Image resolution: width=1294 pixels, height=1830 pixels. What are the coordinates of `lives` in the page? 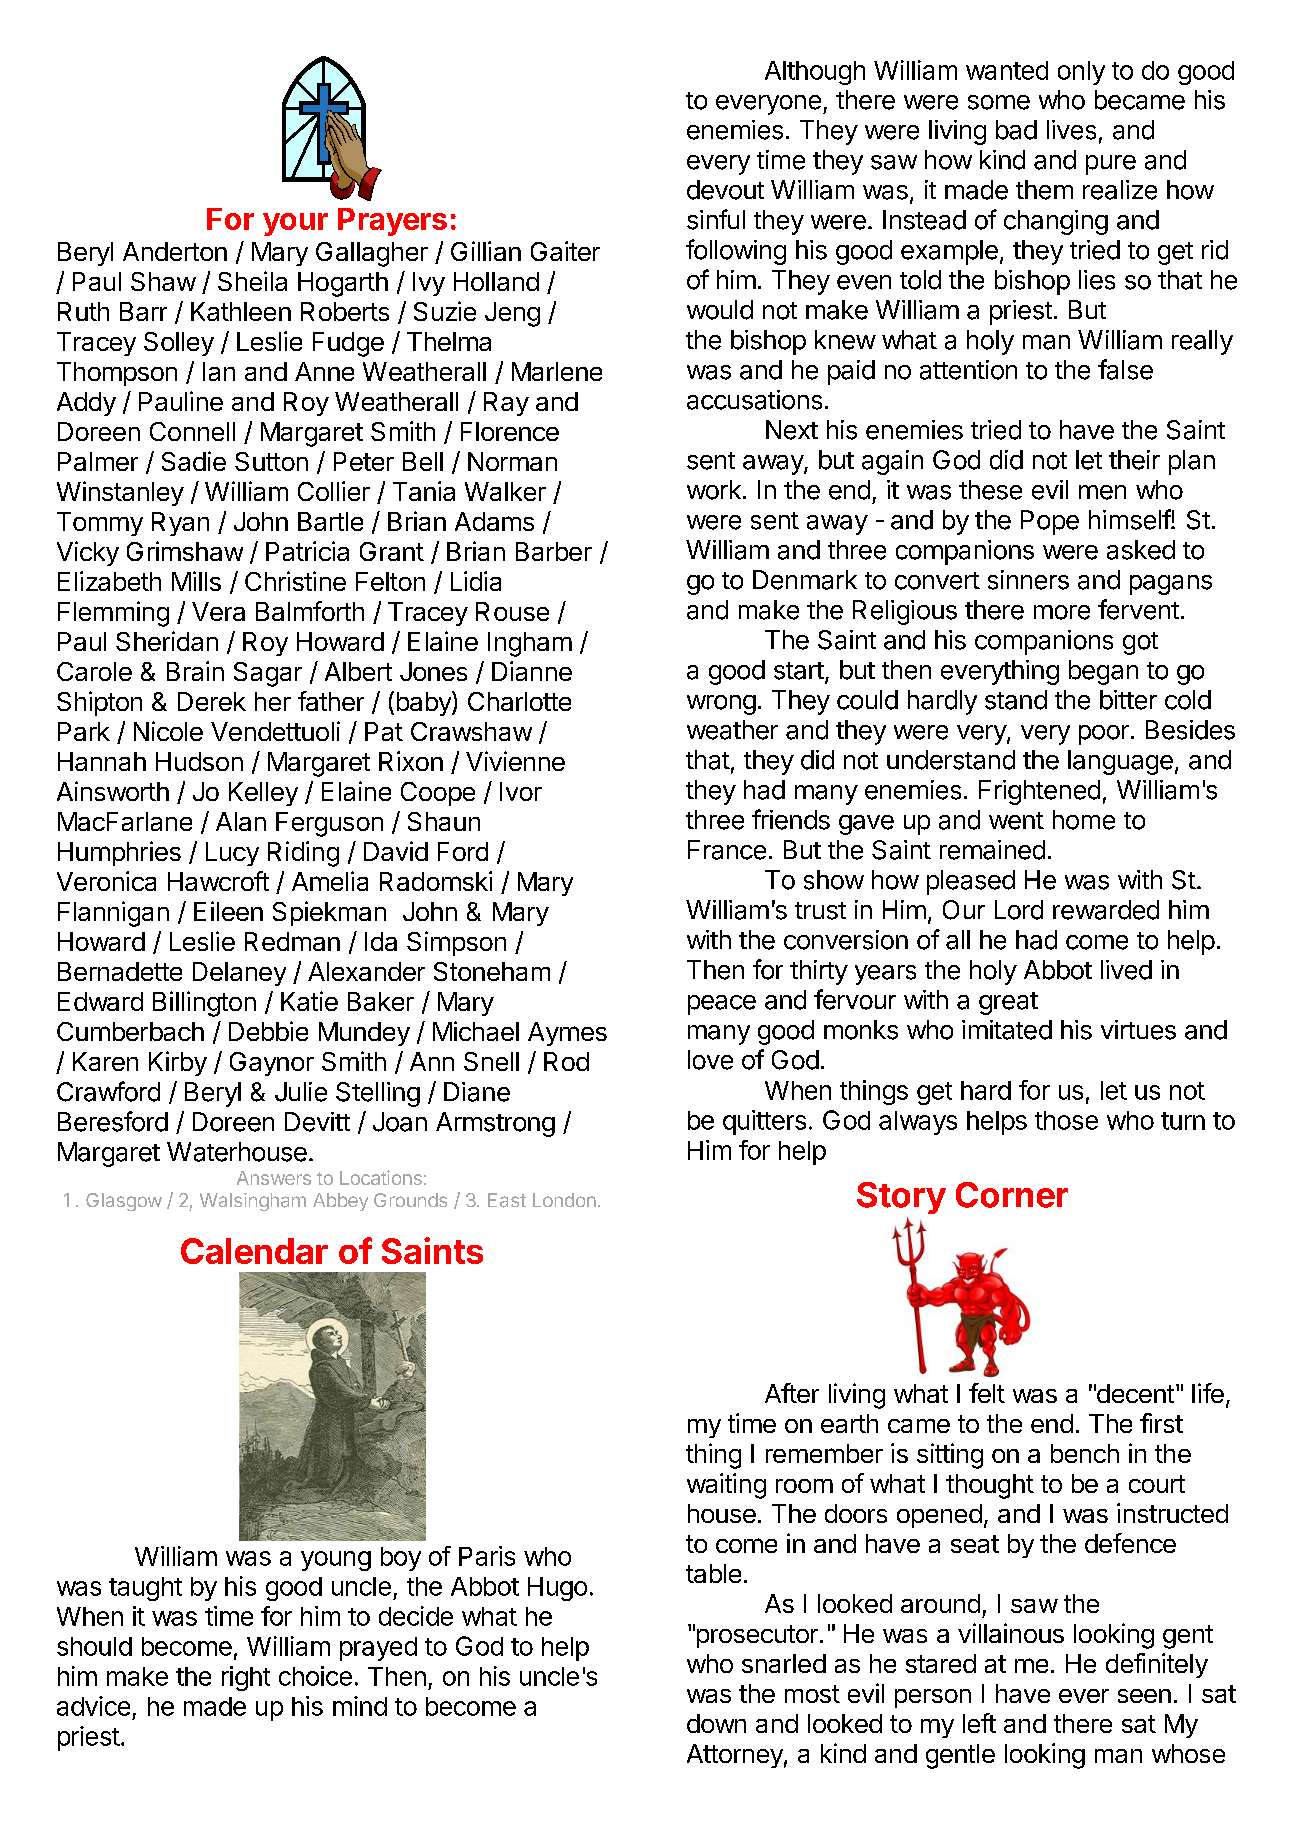 It's located at (1071, 130).
